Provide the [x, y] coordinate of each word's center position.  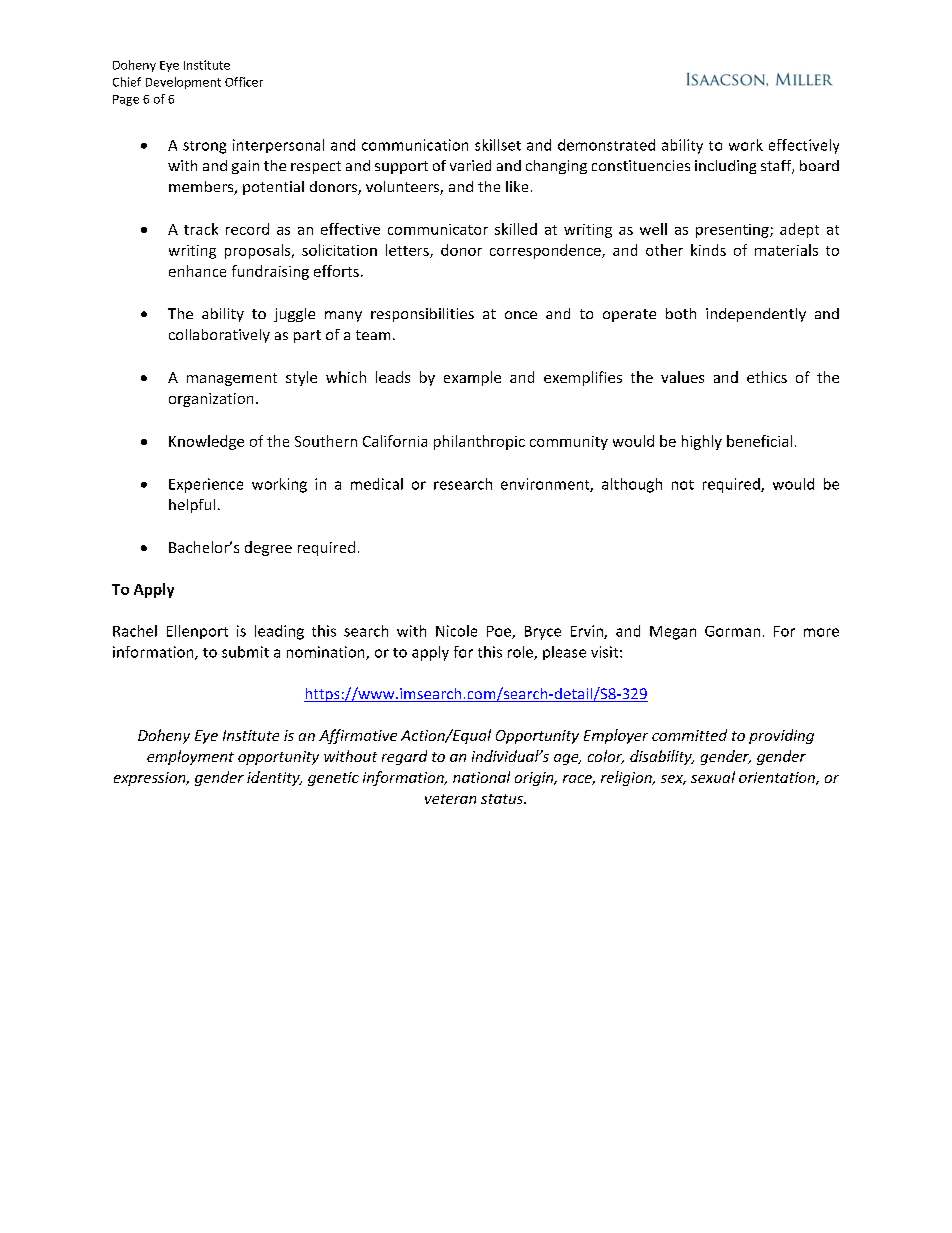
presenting [733, 231]
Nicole [456, 631]
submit [245, 652]
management [232, 379]
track [201, 229]
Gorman [732, 631]
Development [183, 83]
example [472, 378]
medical [377, 484]
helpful [192, 506]
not [683, 485]
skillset [498, 145]
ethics [767, 377]
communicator [438, 229]
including [725, 167]
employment [190, 757]
